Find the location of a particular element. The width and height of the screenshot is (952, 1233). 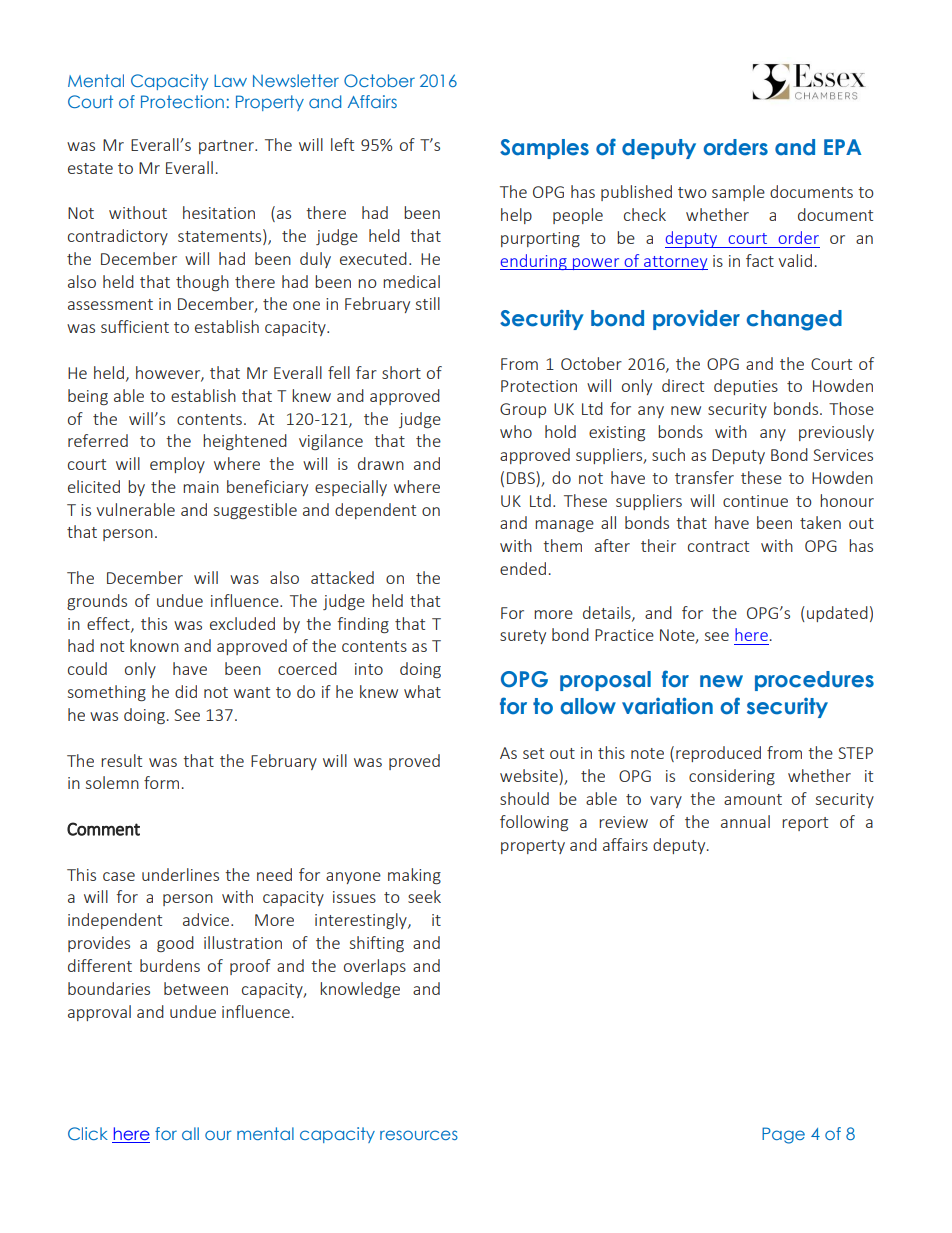

did is located at coordinates (186, 691).
